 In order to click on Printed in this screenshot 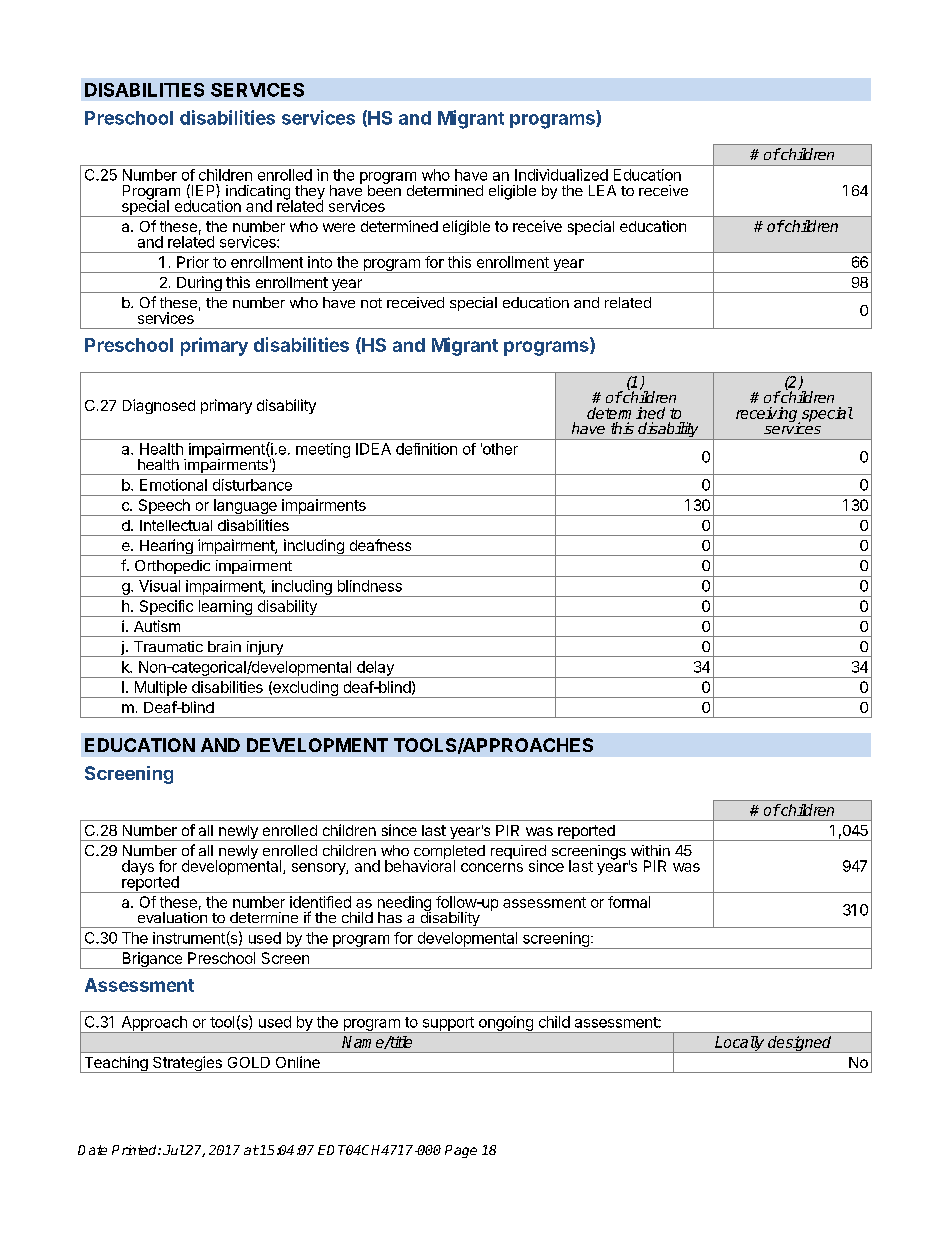, I will do `click(135, 1150)`.
